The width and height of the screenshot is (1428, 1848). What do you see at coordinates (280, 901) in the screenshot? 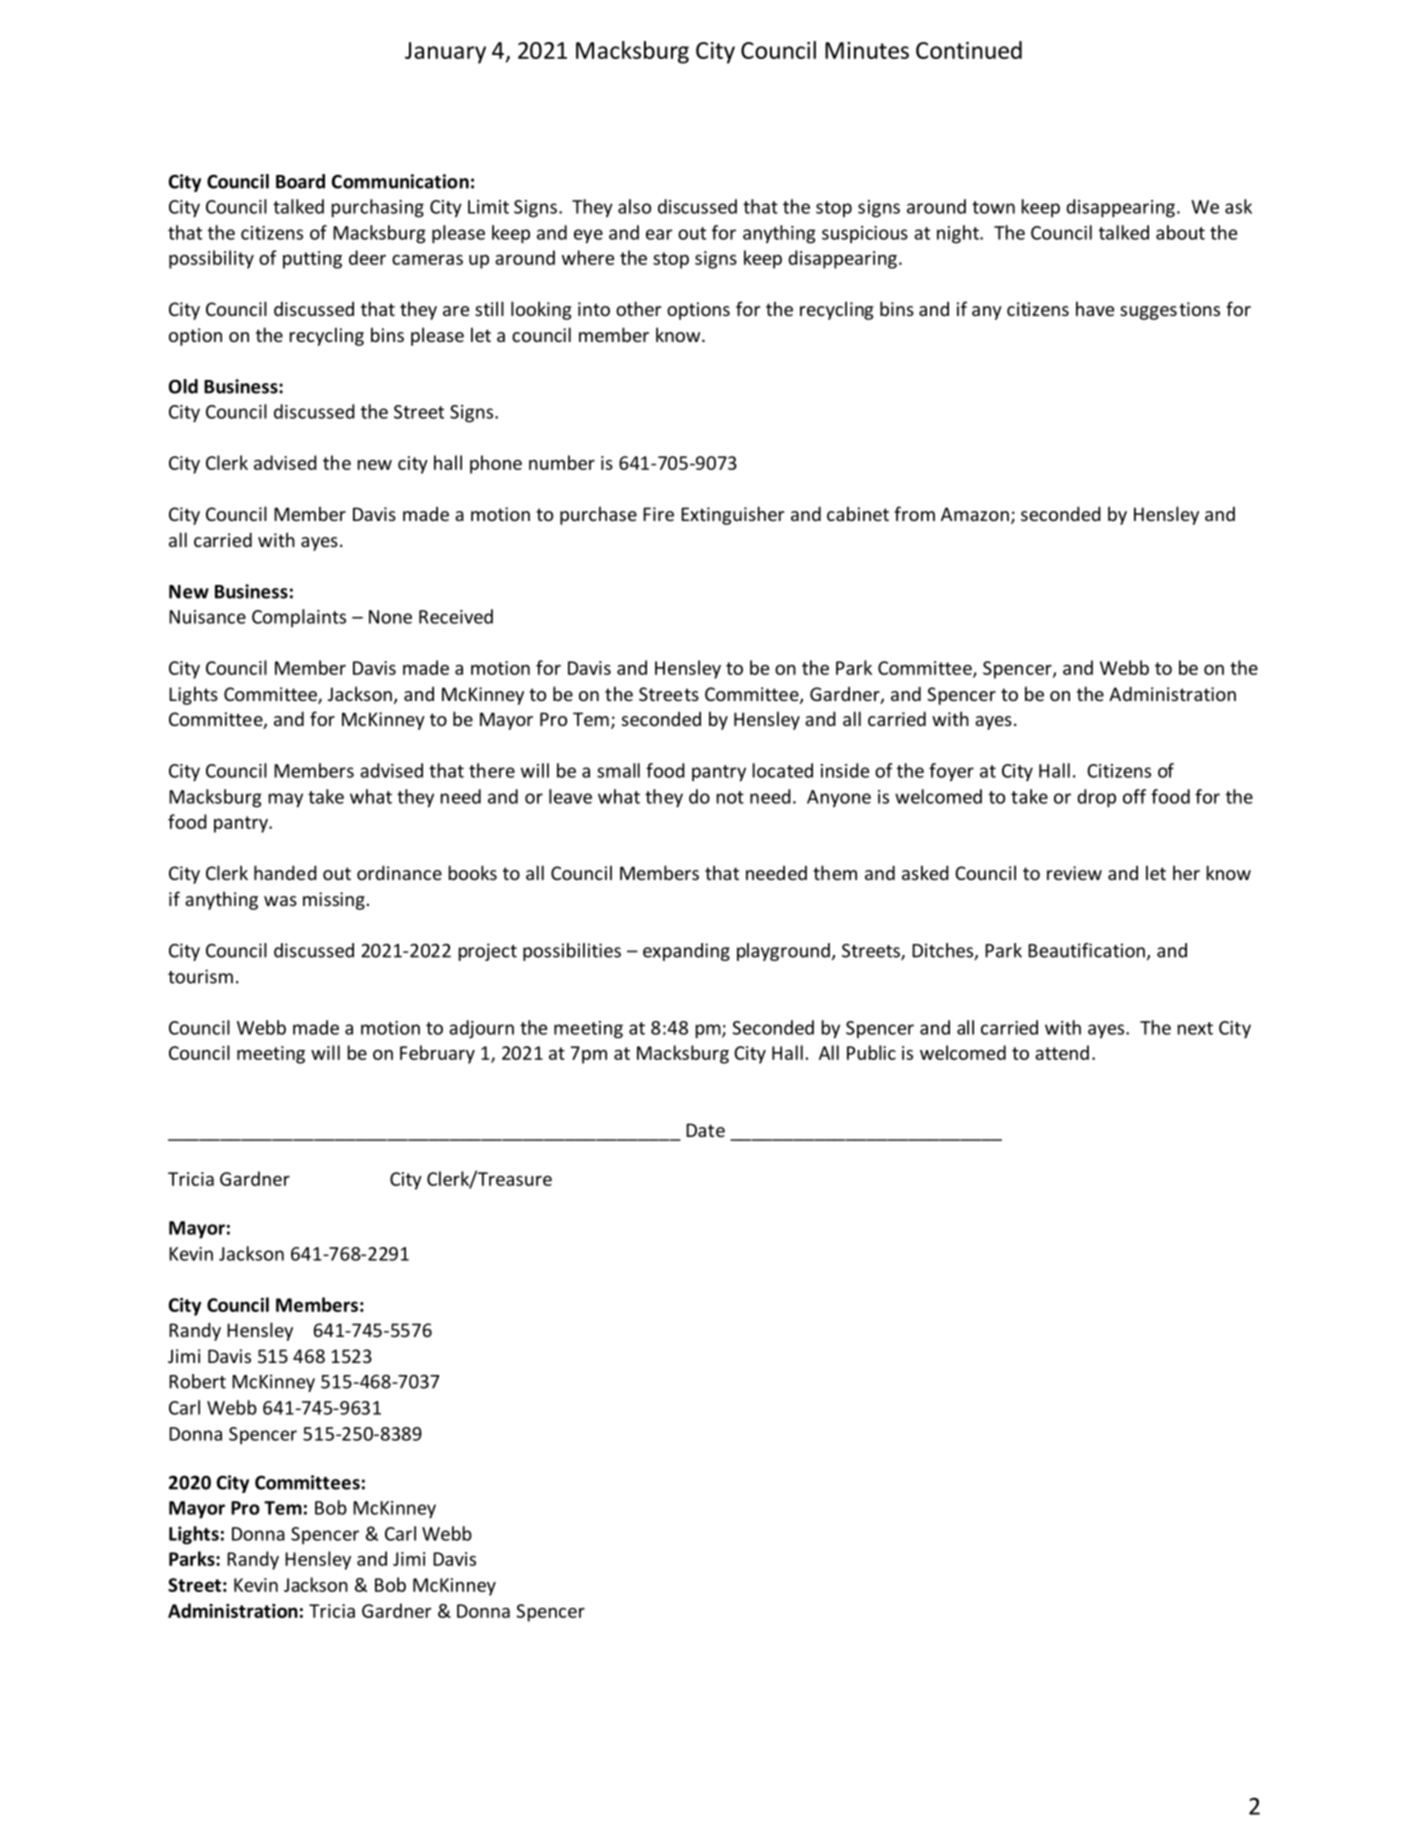
I see `was` at bounding box center [280, 901].
